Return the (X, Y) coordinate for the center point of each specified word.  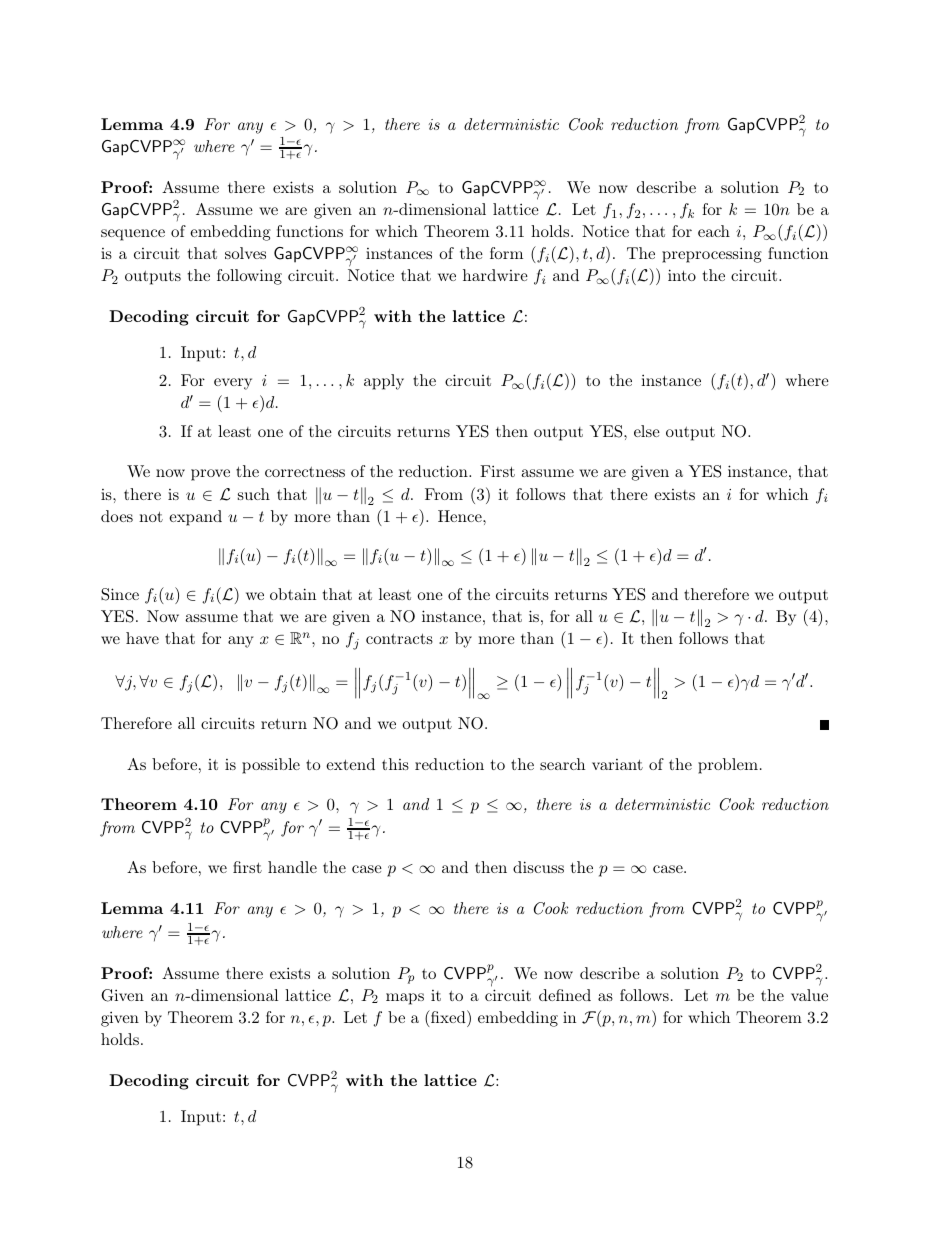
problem (728, 766)
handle (292, 867)
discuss (538, 867)
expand (195, 518)
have (142, 638)
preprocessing (712, 255)
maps (405, 999)
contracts (399, 638)
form (506, 253)
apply (384, 382)
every (233, 384)
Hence (461, 516)
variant (617, 764)
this (395, 764)
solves (245, 253)
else (647, 431)
